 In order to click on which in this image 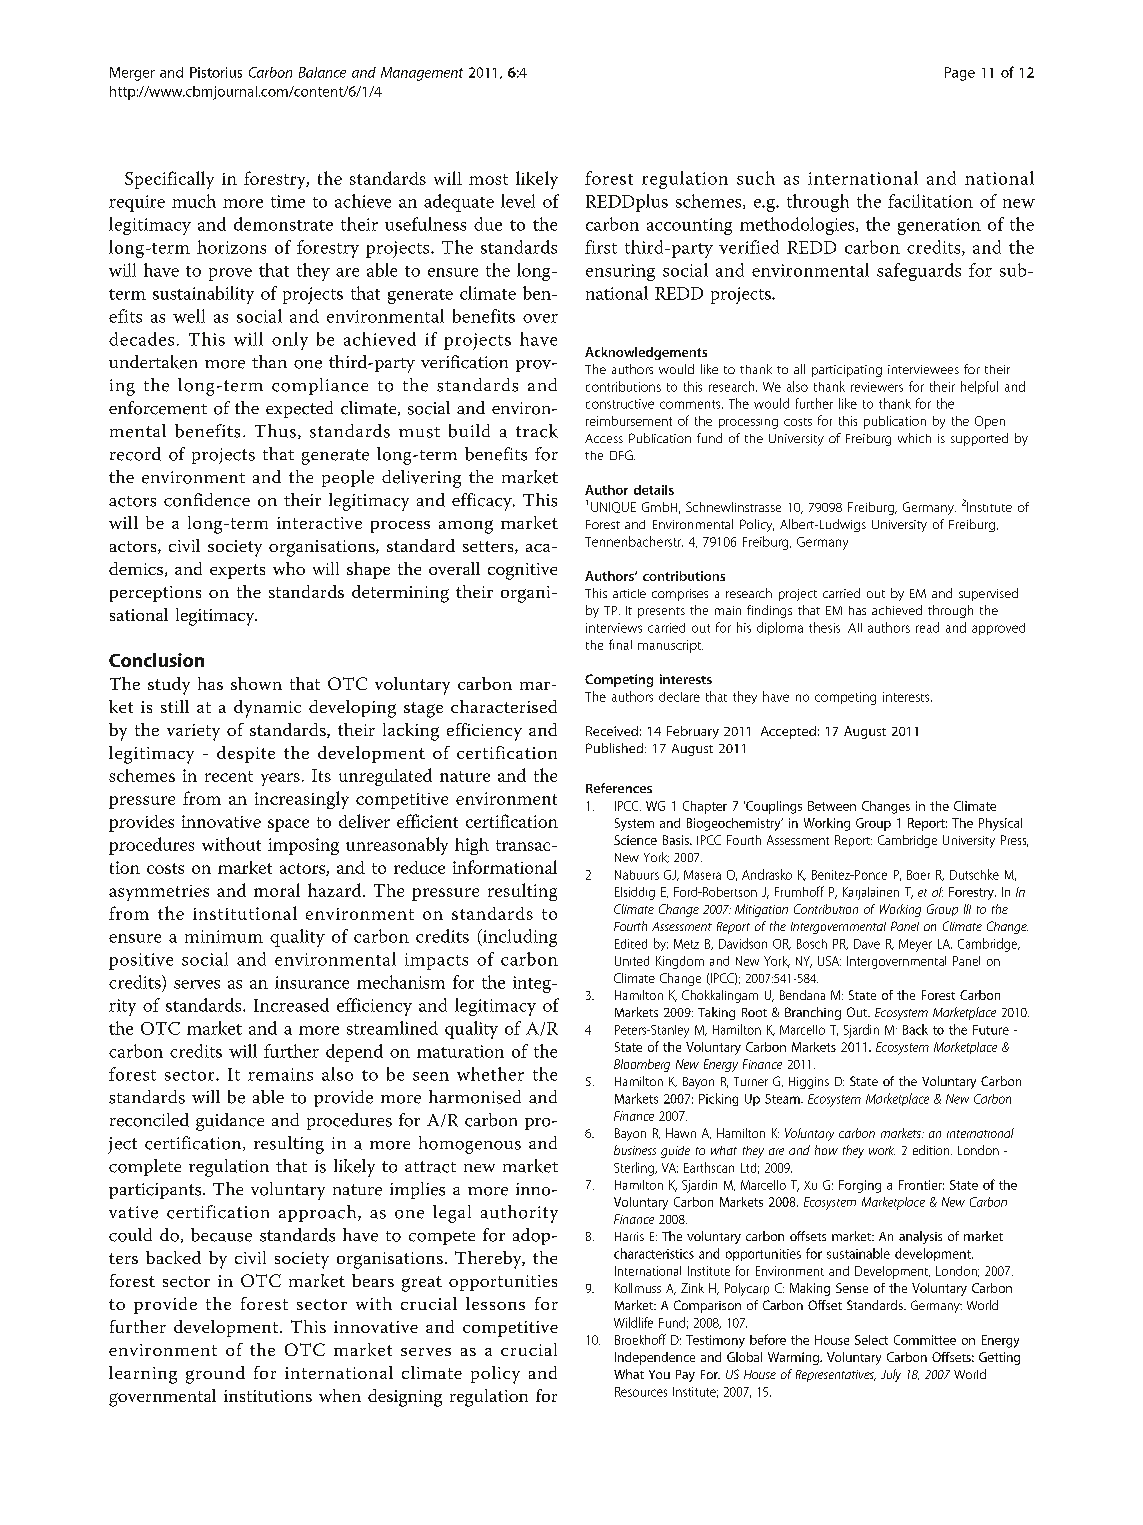, I will do `click(914, 438)`.
